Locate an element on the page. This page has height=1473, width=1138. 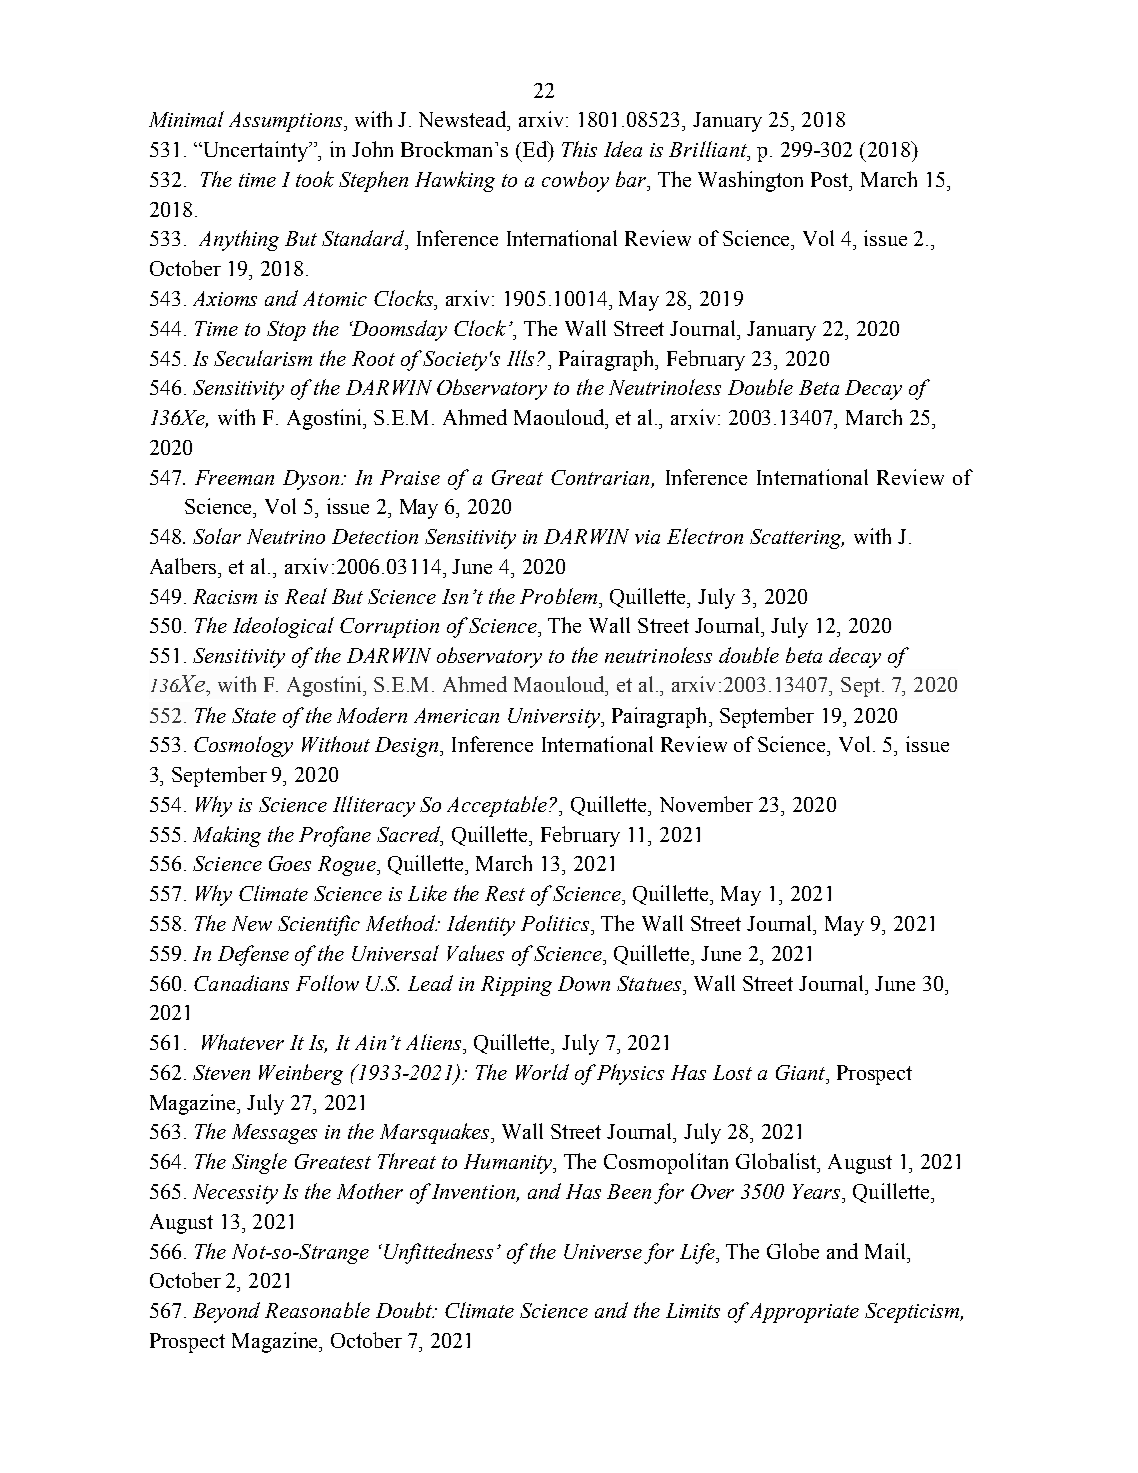
Giant is located at coordinates (801, 1072).
